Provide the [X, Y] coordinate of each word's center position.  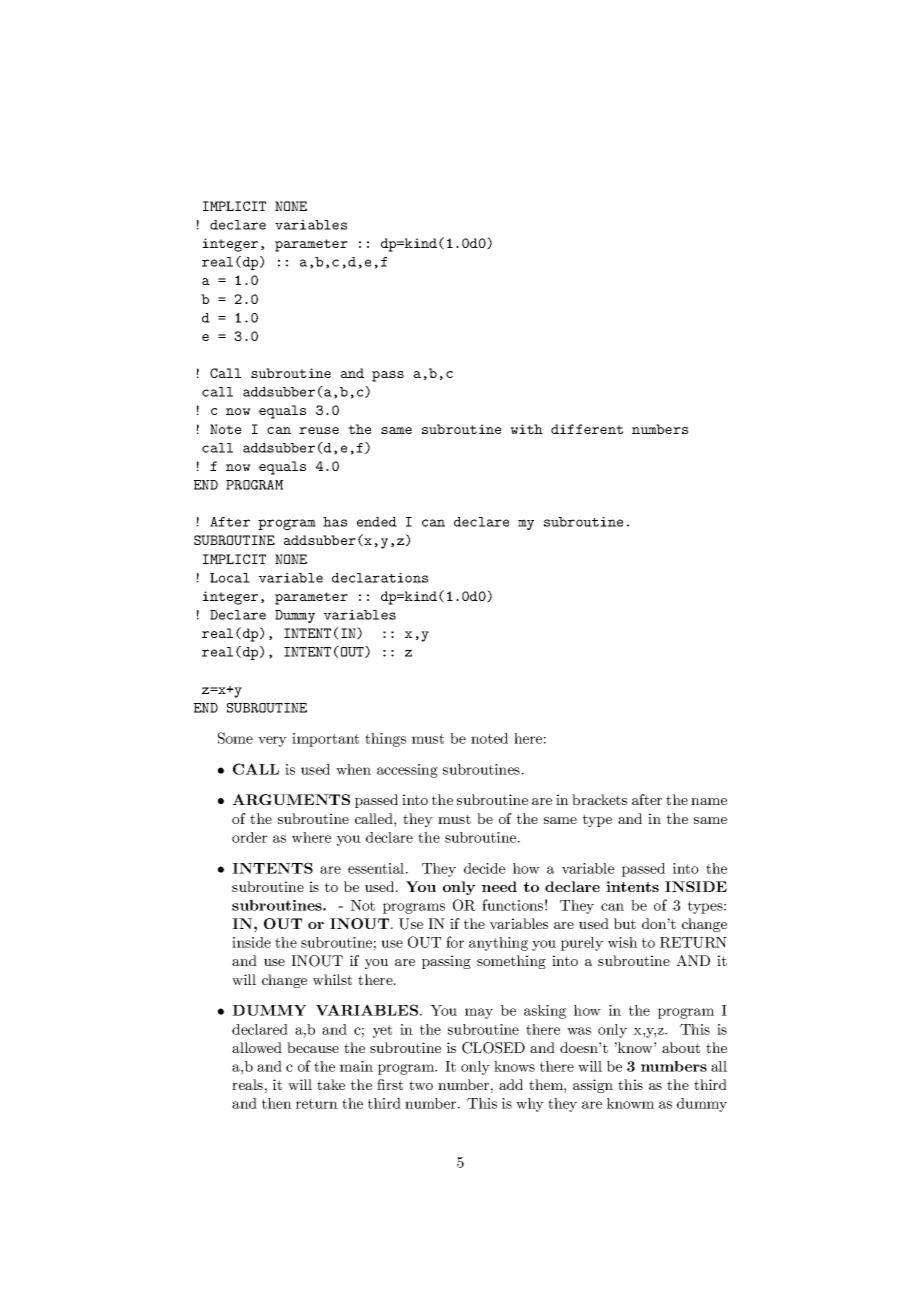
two [421, 1085]
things [385, 740]
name [709, 801]
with [526, 429]
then [277, 1103]
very [272, 741]
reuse [319, 430]
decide [484, 868]
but [625, 923]
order [249, 837]
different [587, 429]
